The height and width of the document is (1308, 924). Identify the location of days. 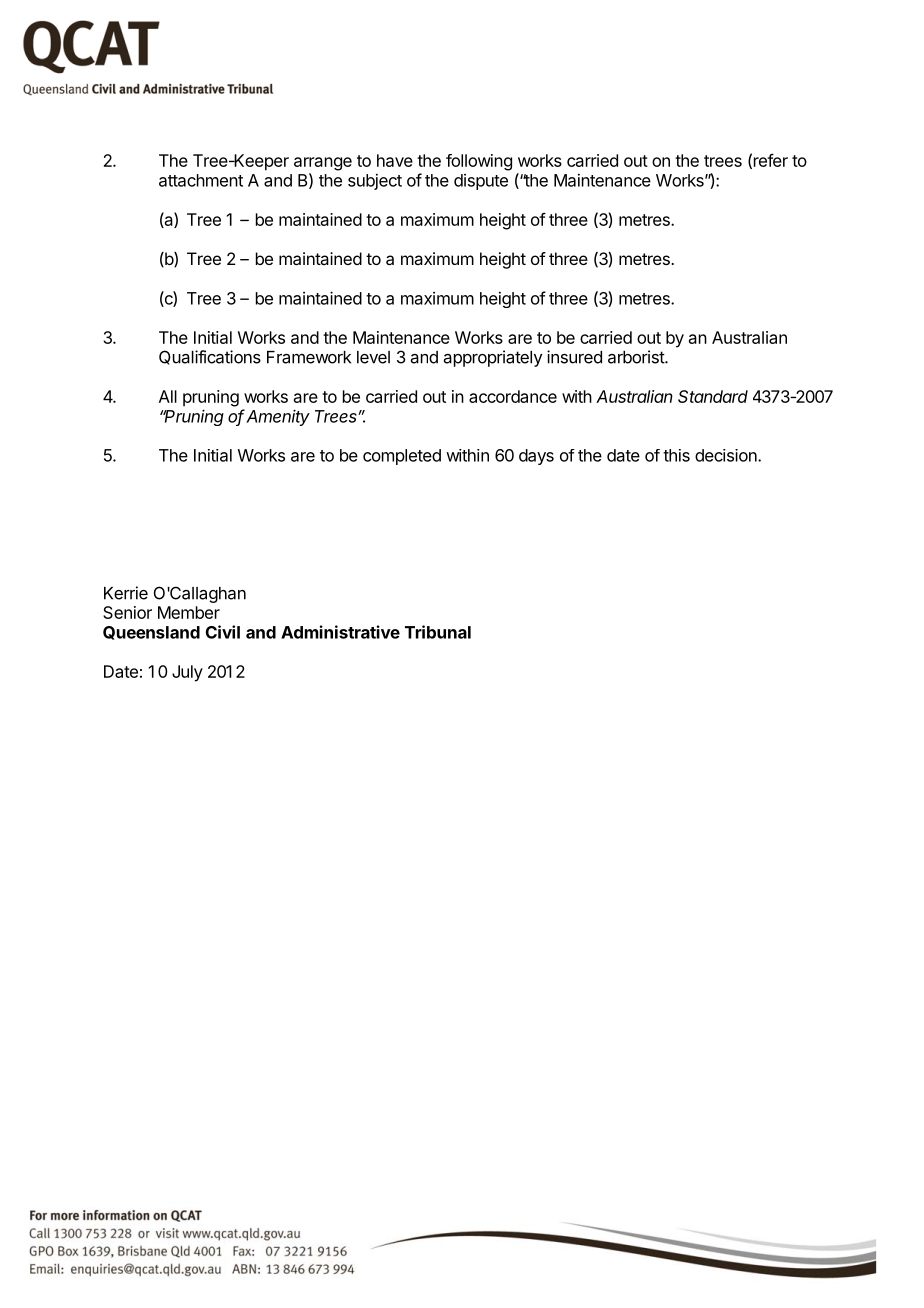
(536, 457).
